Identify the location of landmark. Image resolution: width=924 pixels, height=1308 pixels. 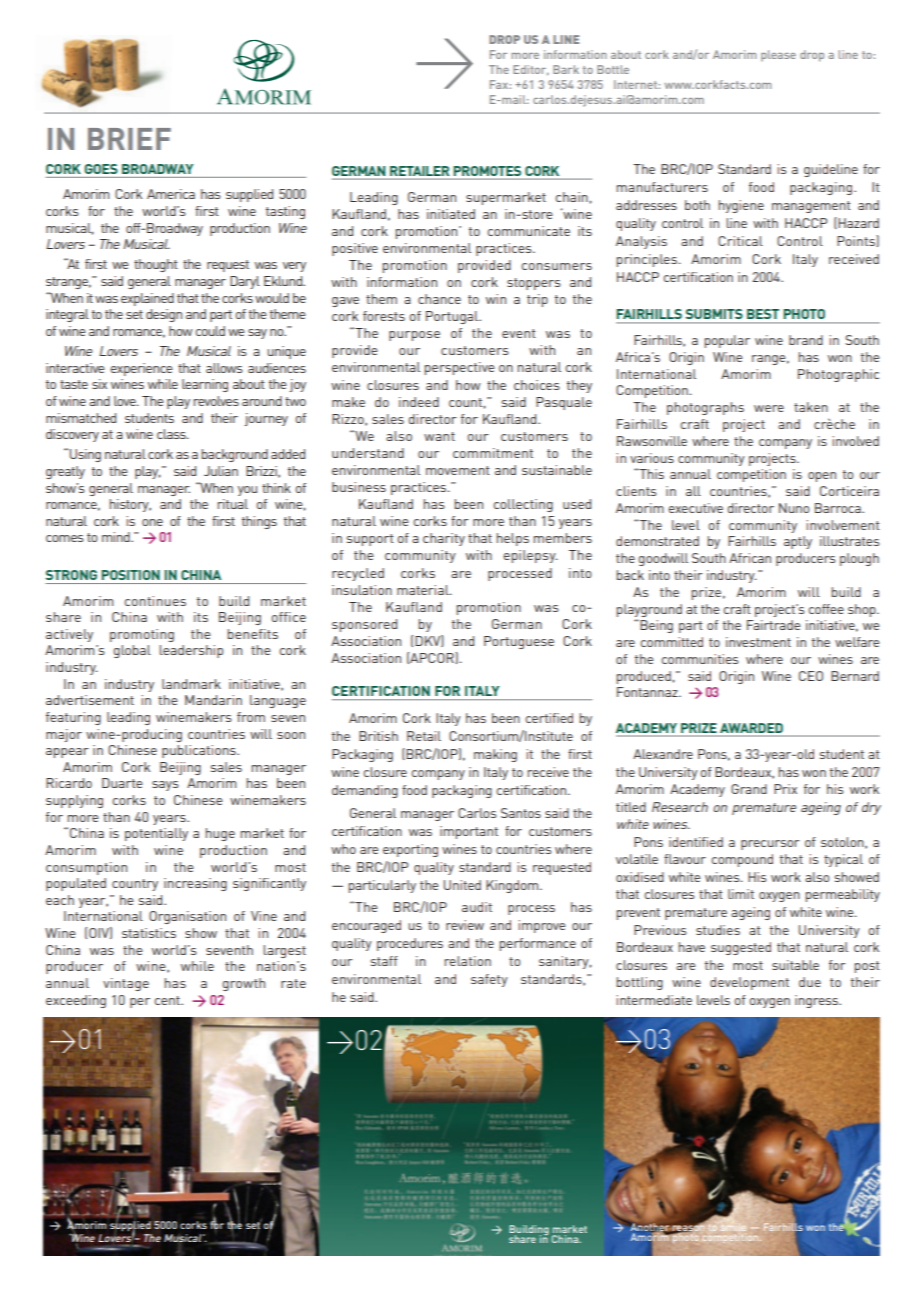
(191, 684).
